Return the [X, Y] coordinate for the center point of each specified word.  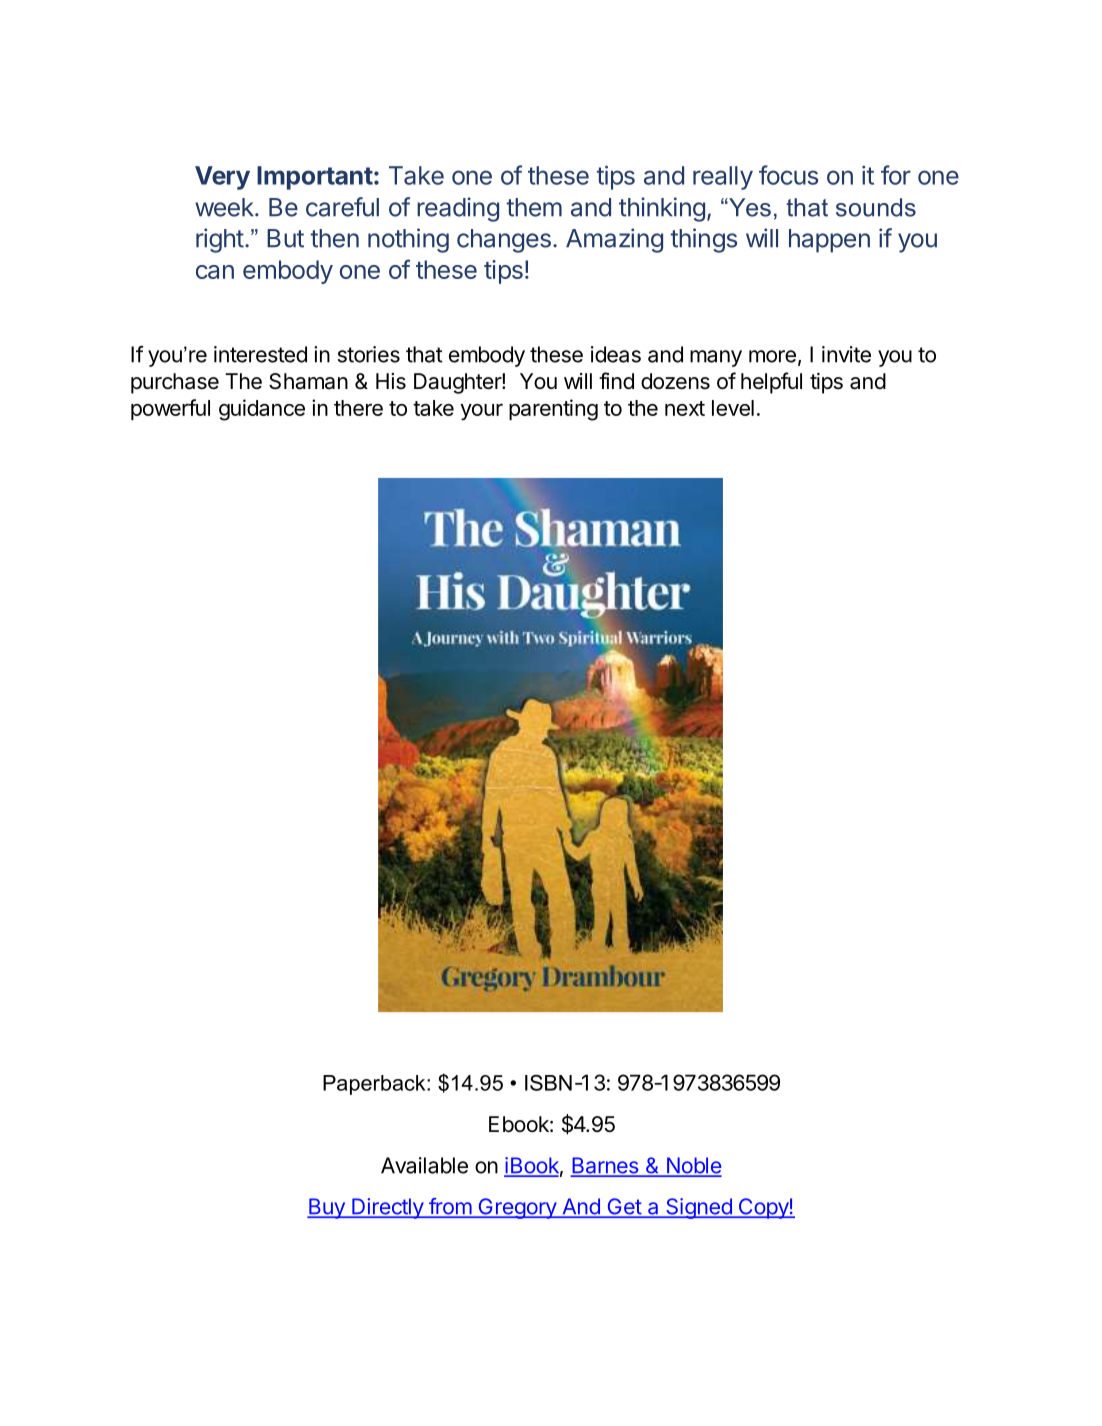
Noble [693, 1166]
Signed [699, 1208]
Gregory [517, 1208]
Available [424, 1165]
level [733, 408]
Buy [327, 1208]
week [224, 207]
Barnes [606, 1166]
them [534, 207]
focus [788, 175]
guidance [262, 410]
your [481, 412]
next [685, 408]
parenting [553, 410]
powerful [170, 409]
